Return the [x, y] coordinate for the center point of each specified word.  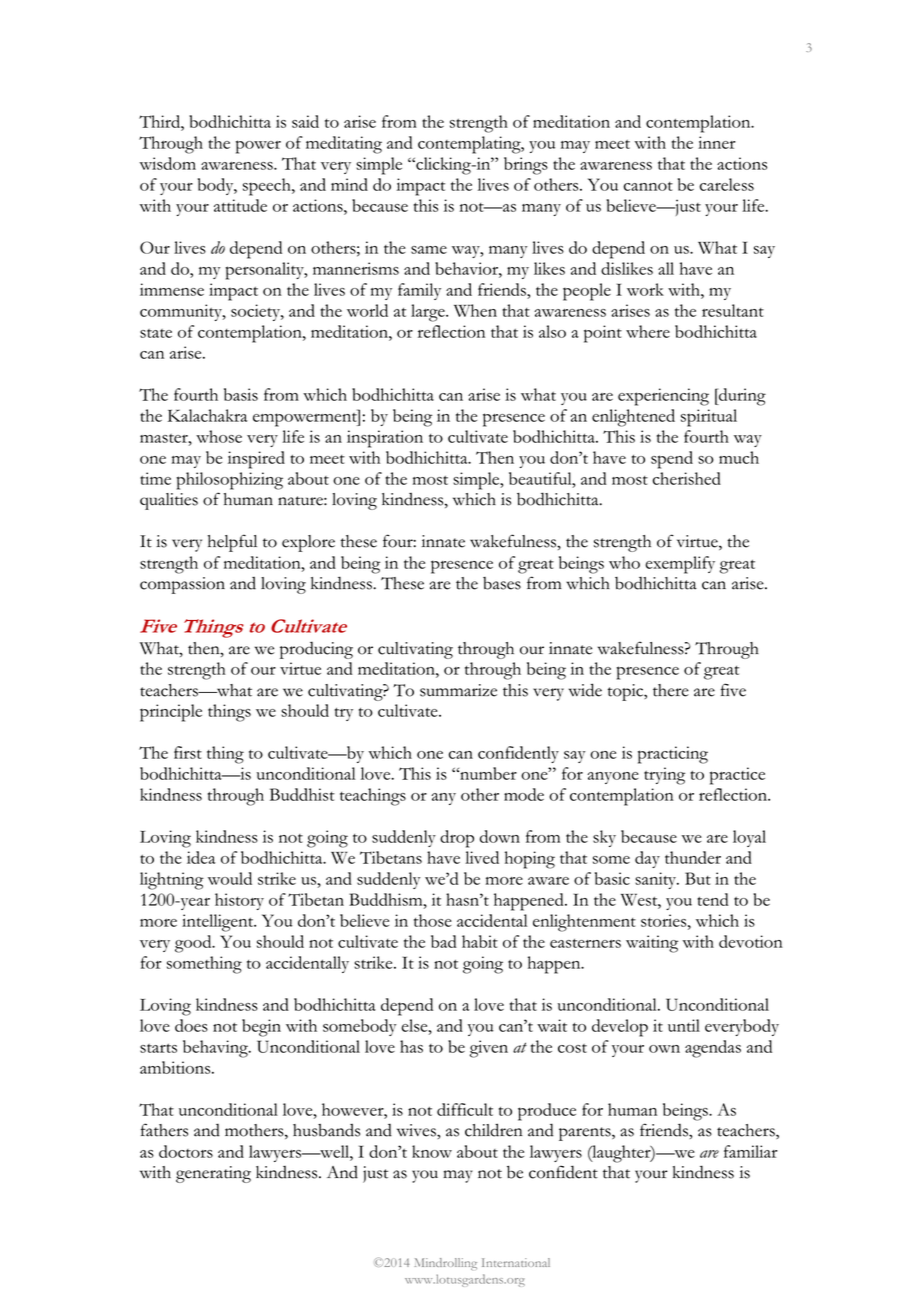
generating [213, 1174]
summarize [458, 690]
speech [268, 187]
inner [717, 142]
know [432, 1151]
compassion [182, 585]
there [671, 690]
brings [526, 166]
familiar [751, 1151]
